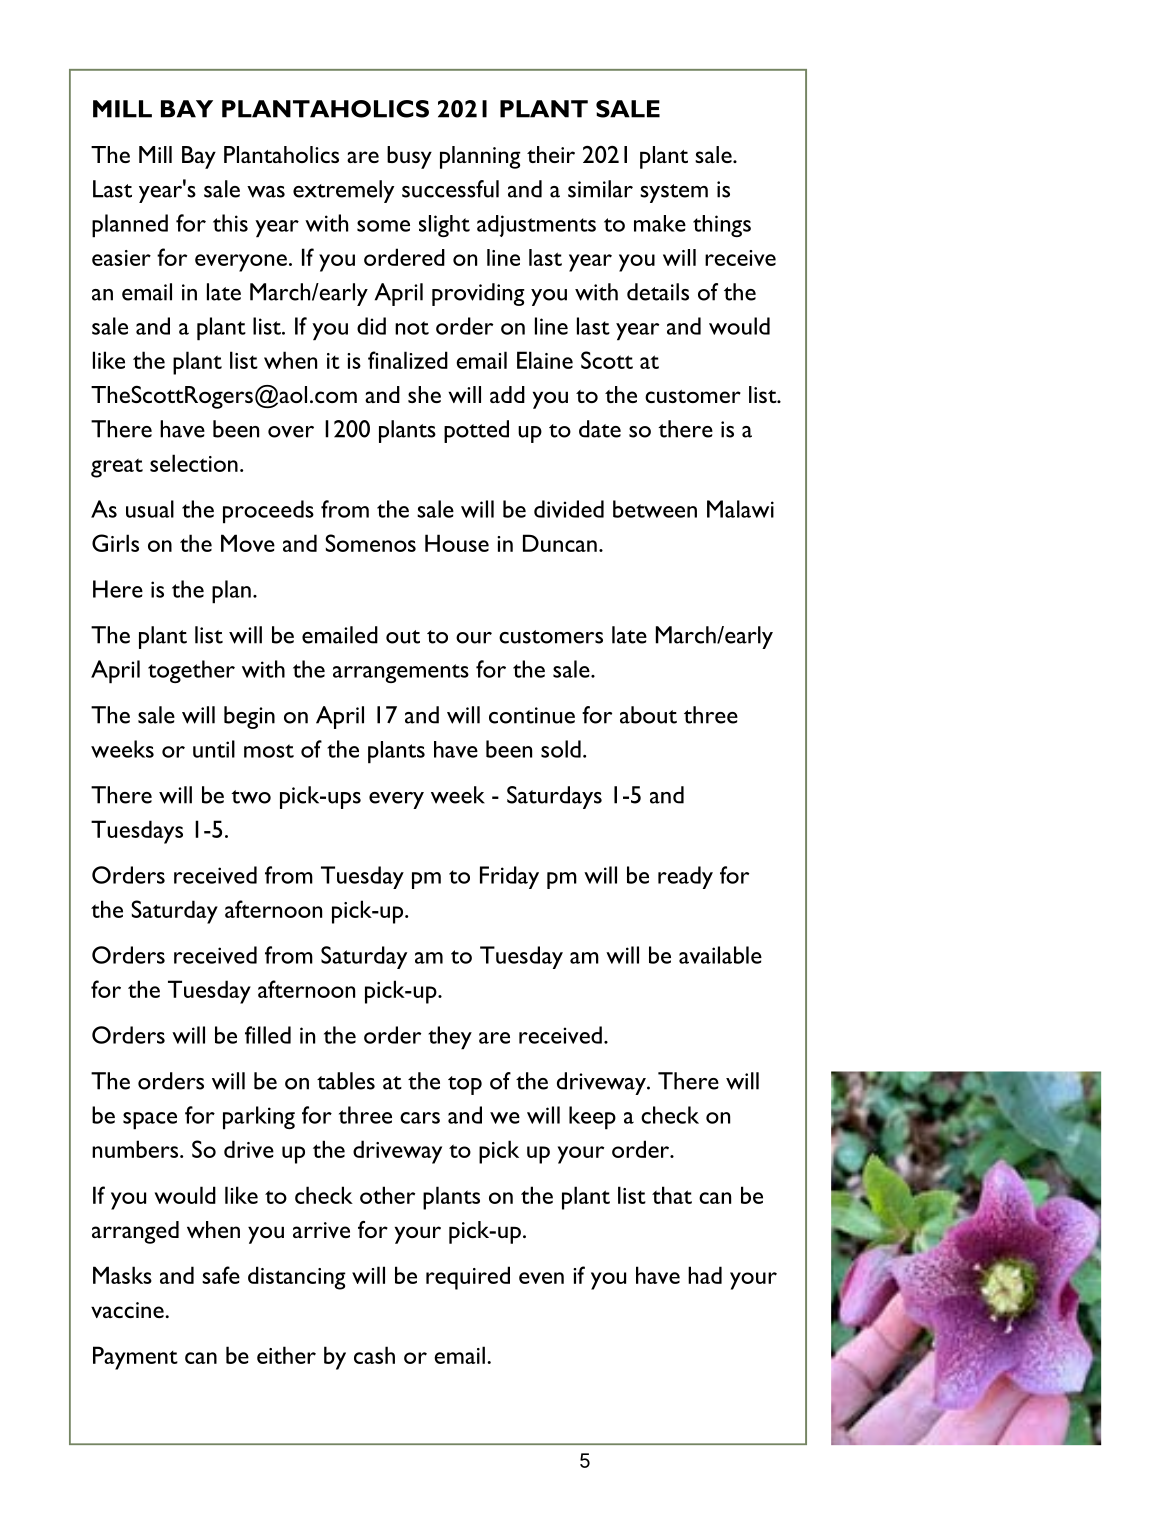  What do you see at coordinates (674, 193) in the document?
I see `system` at bounding box center [674, 193].
